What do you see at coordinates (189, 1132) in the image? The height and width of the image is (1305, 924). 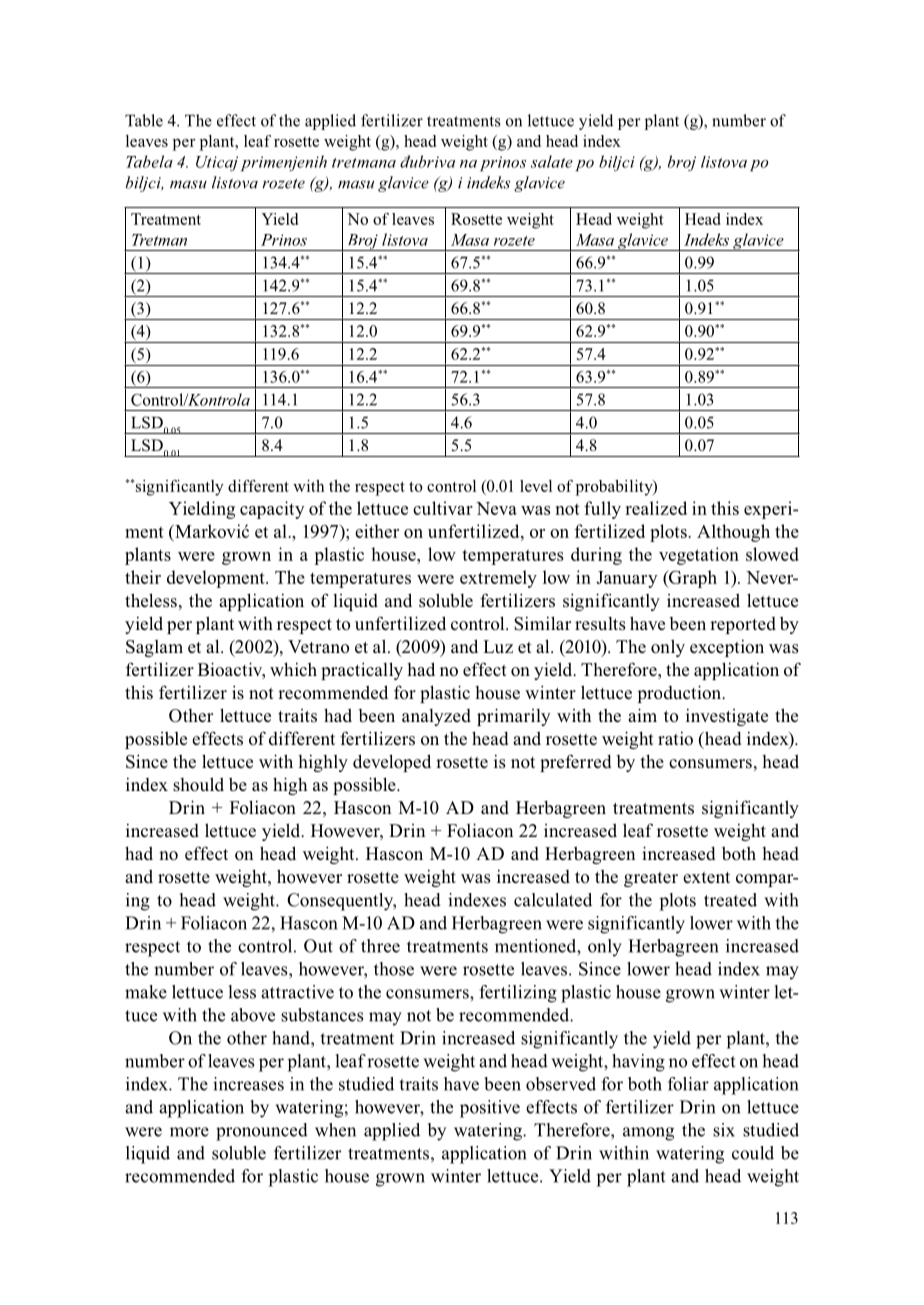 I see `more` at bounding box center [189, 1132].
